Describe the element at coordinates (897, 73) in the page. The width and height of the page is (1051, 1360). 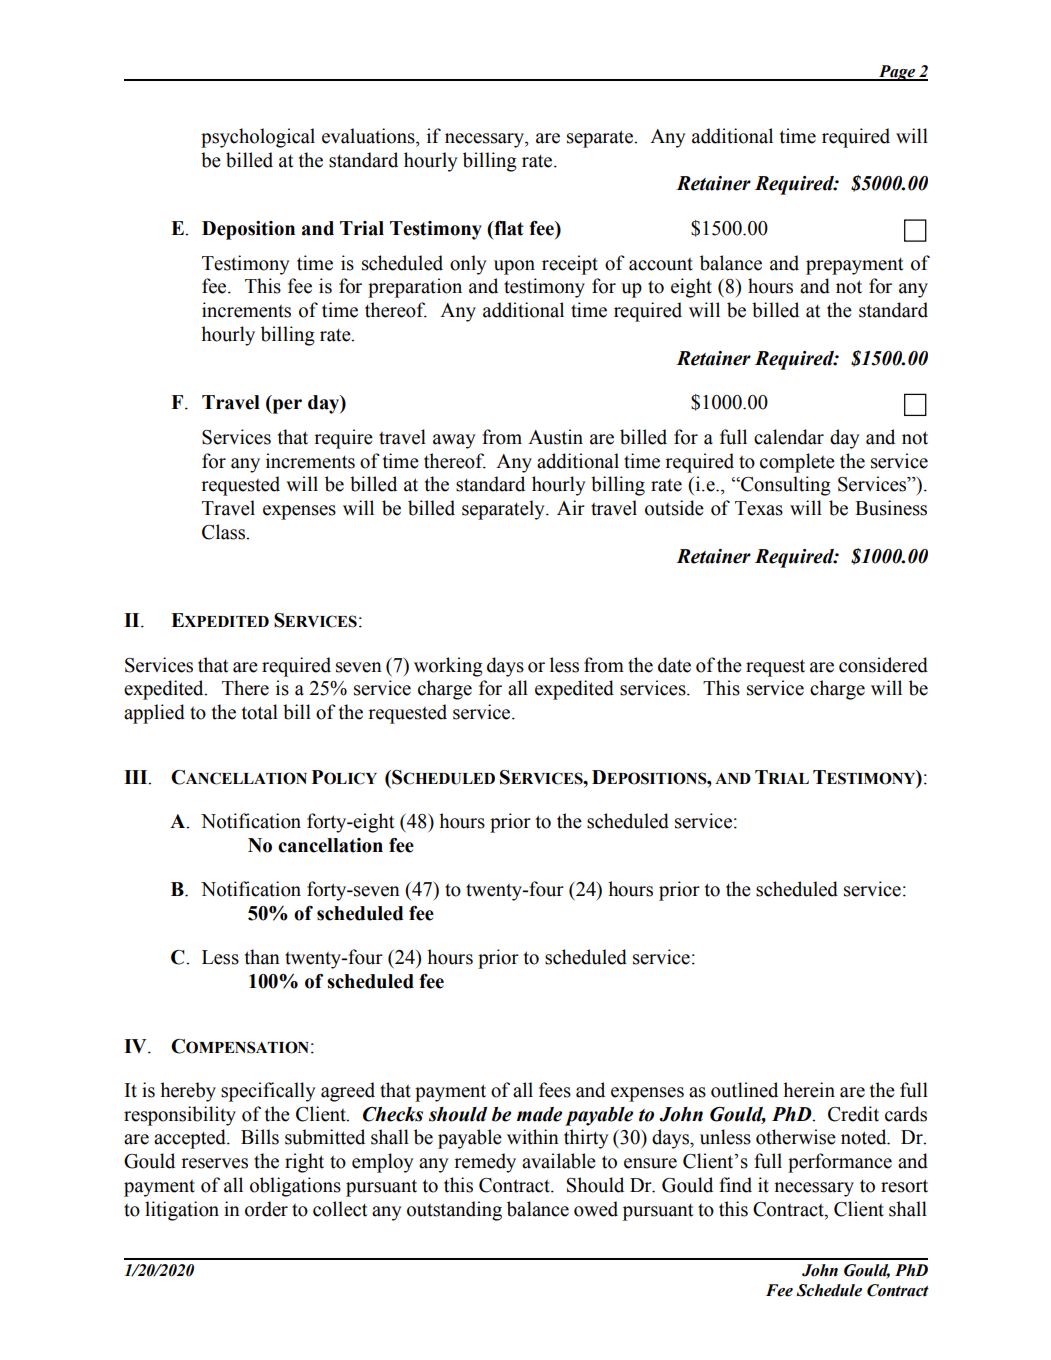
I see `Page` at that location.
